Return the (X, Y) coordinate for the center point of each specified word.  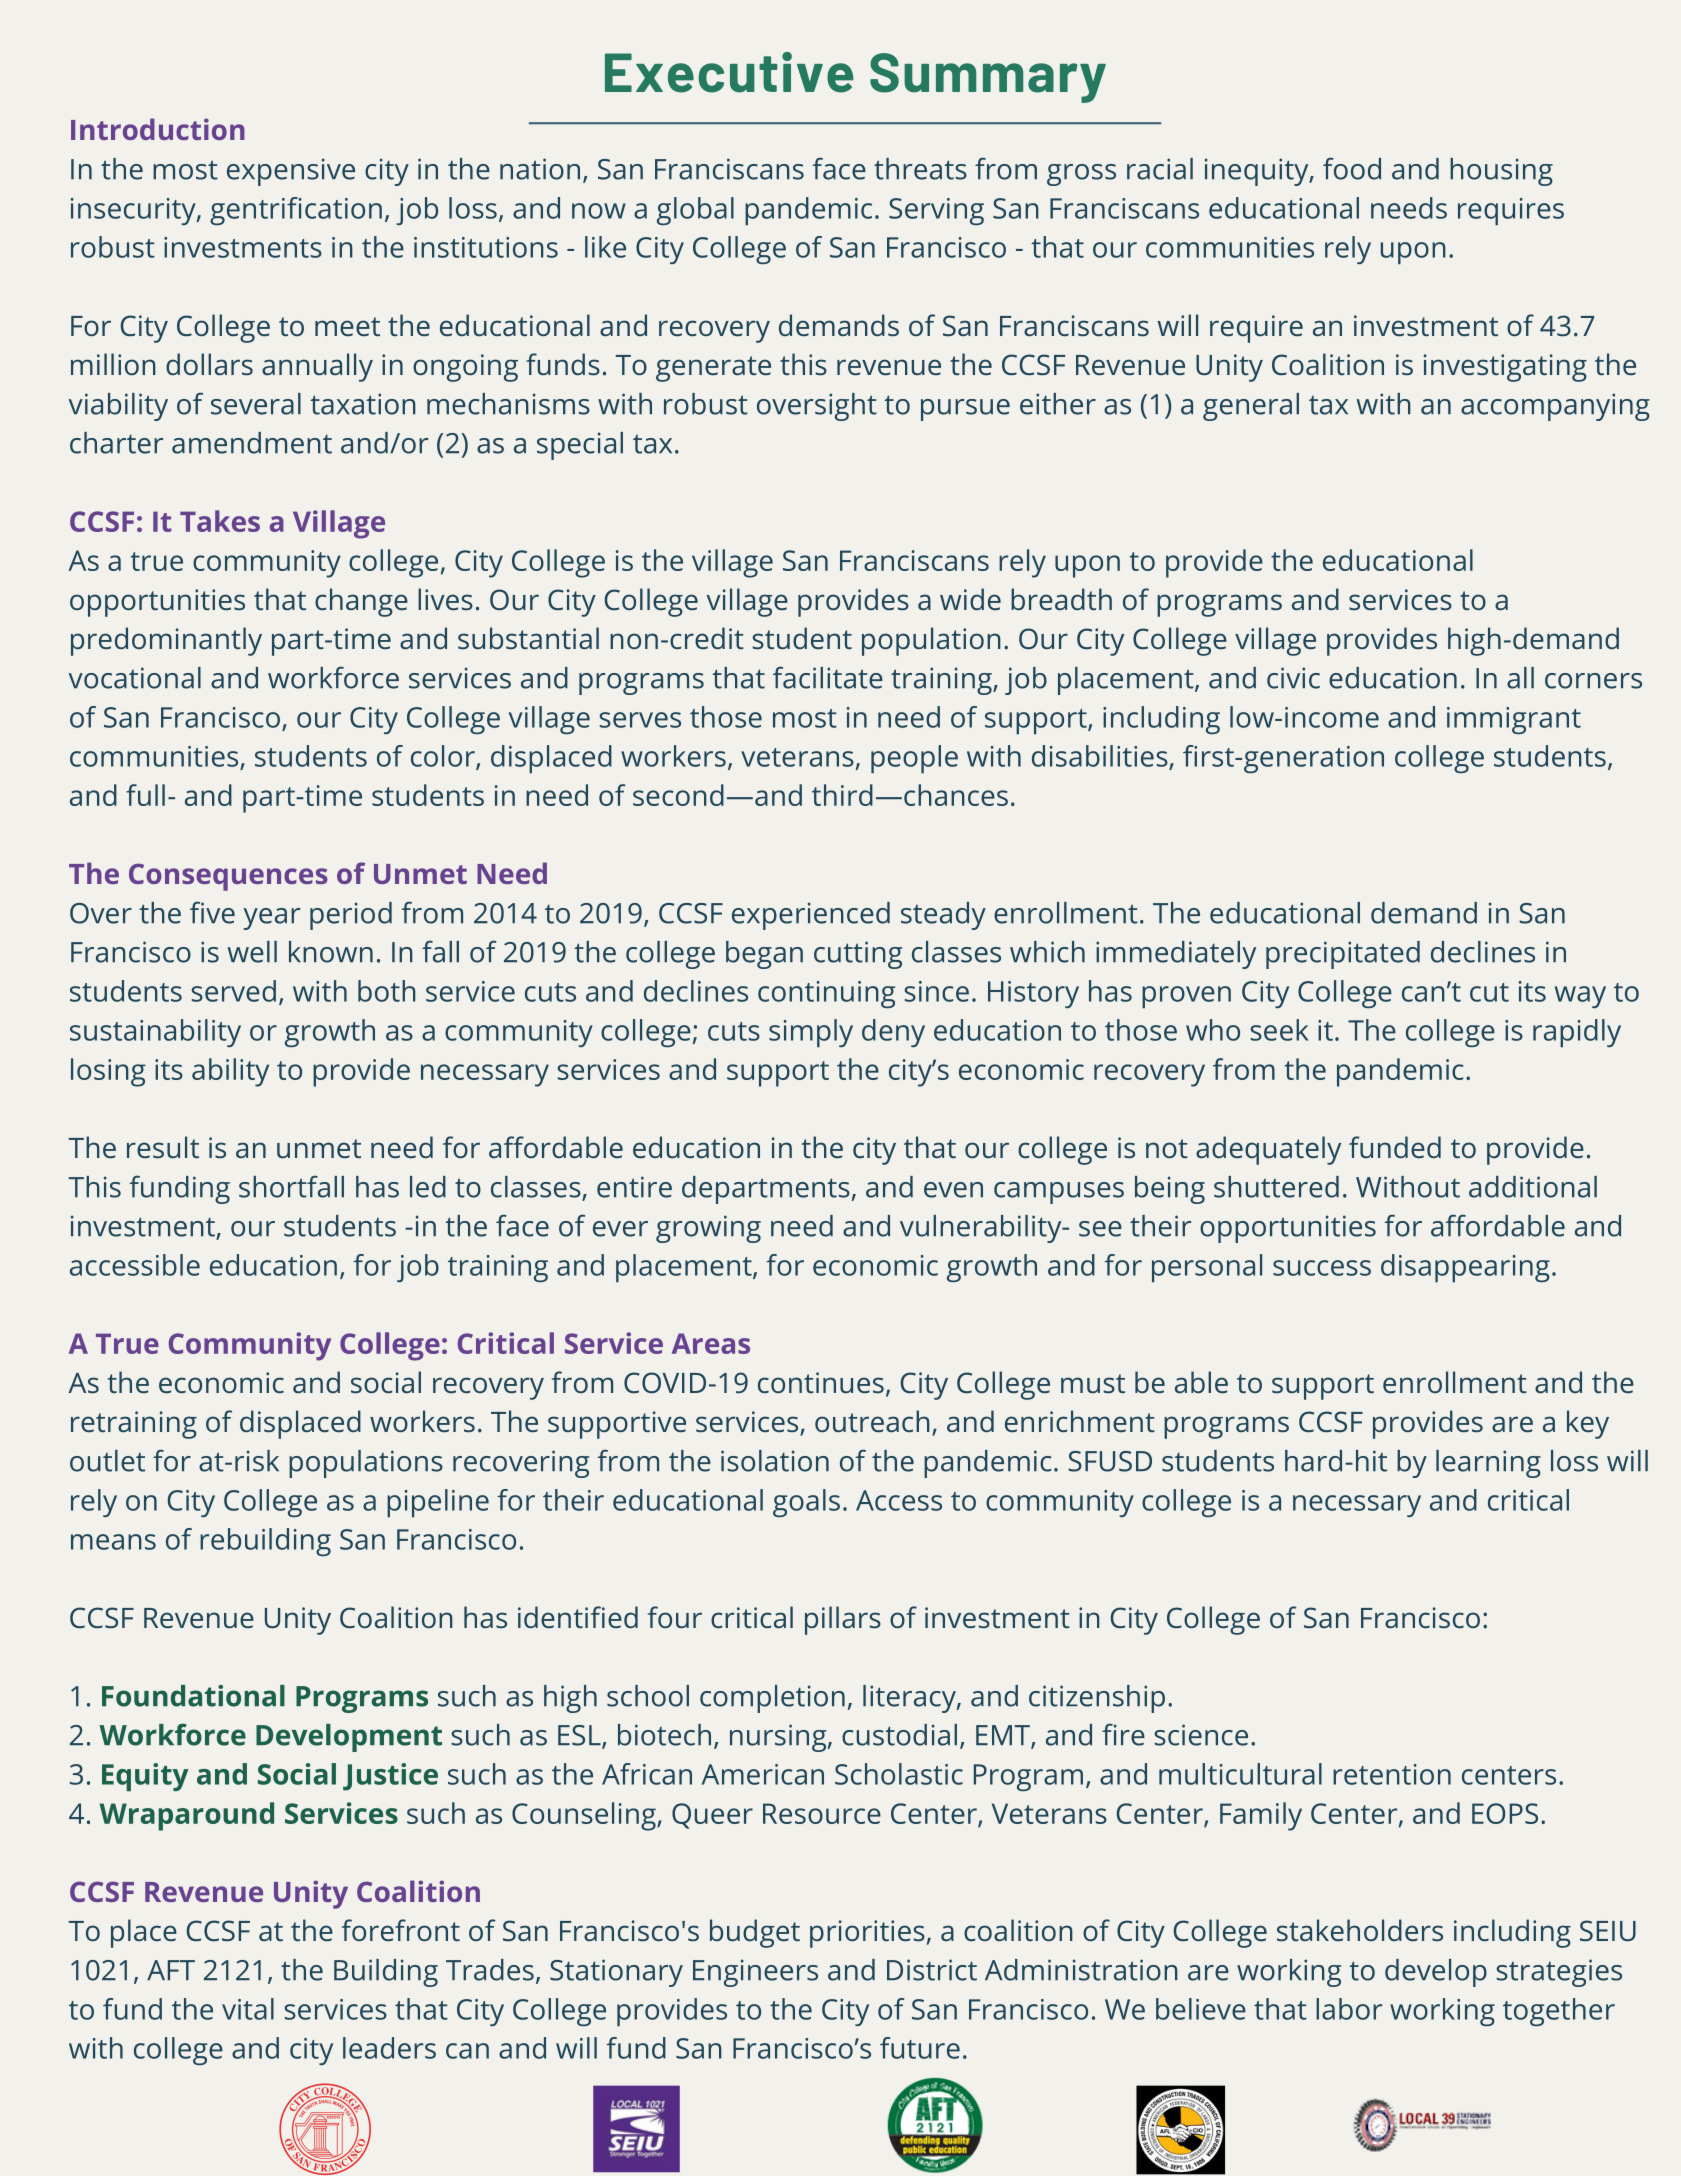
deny (893, 1033)
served (234, 991)
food (1352, 168)
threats (920, 169)
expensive (291, 172)
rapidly (1577, 1033)
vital (248, 2009)
